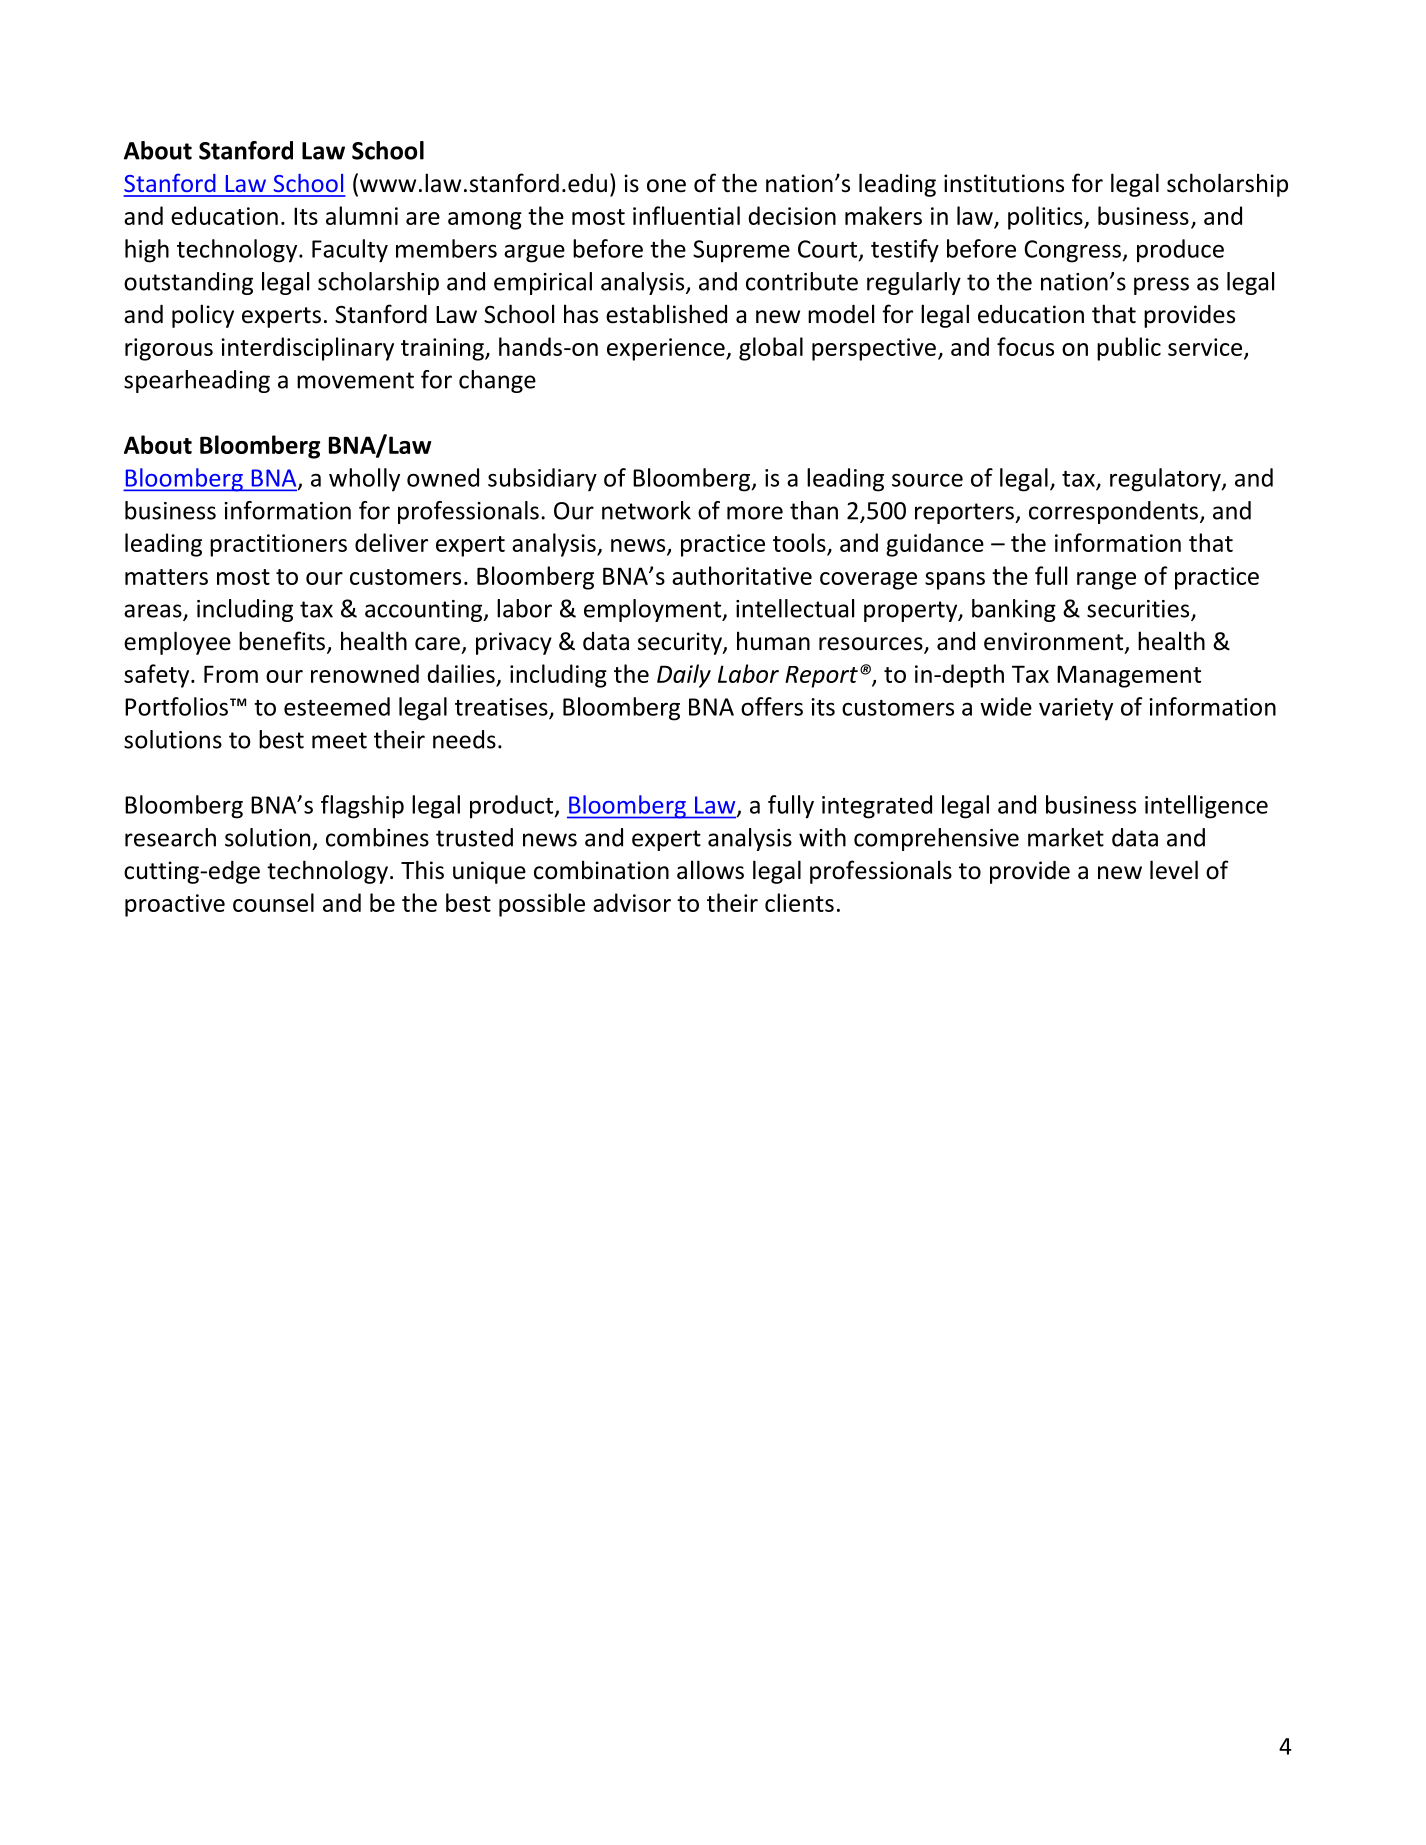 The height and width of the screenshot is (1845, 1426). What do you see at coordinates (686, 215) in the screenshot?
I see `influential` at bounding box center [686, 215].
